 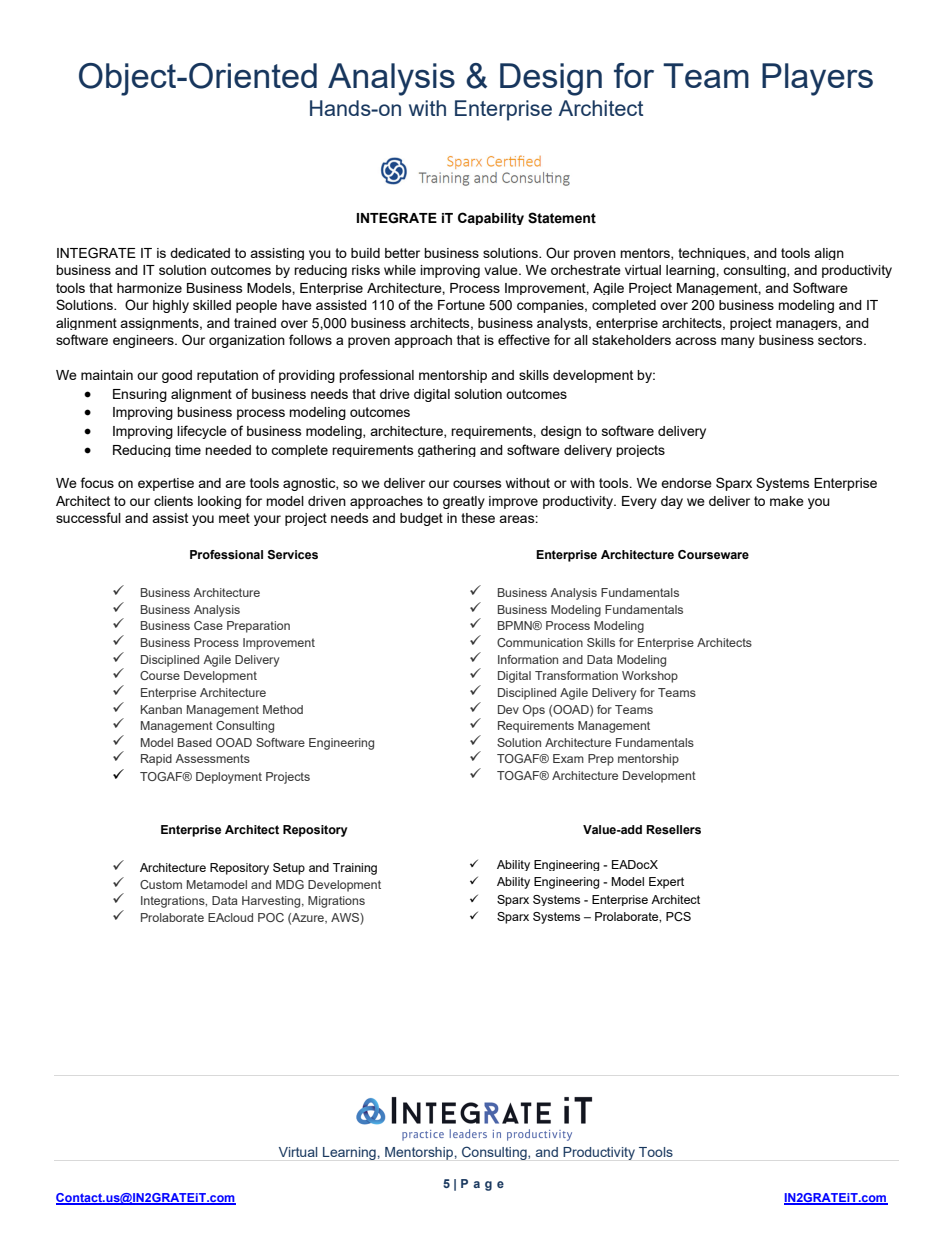 I want to click on dedicated, so click(x=200, y=253).
